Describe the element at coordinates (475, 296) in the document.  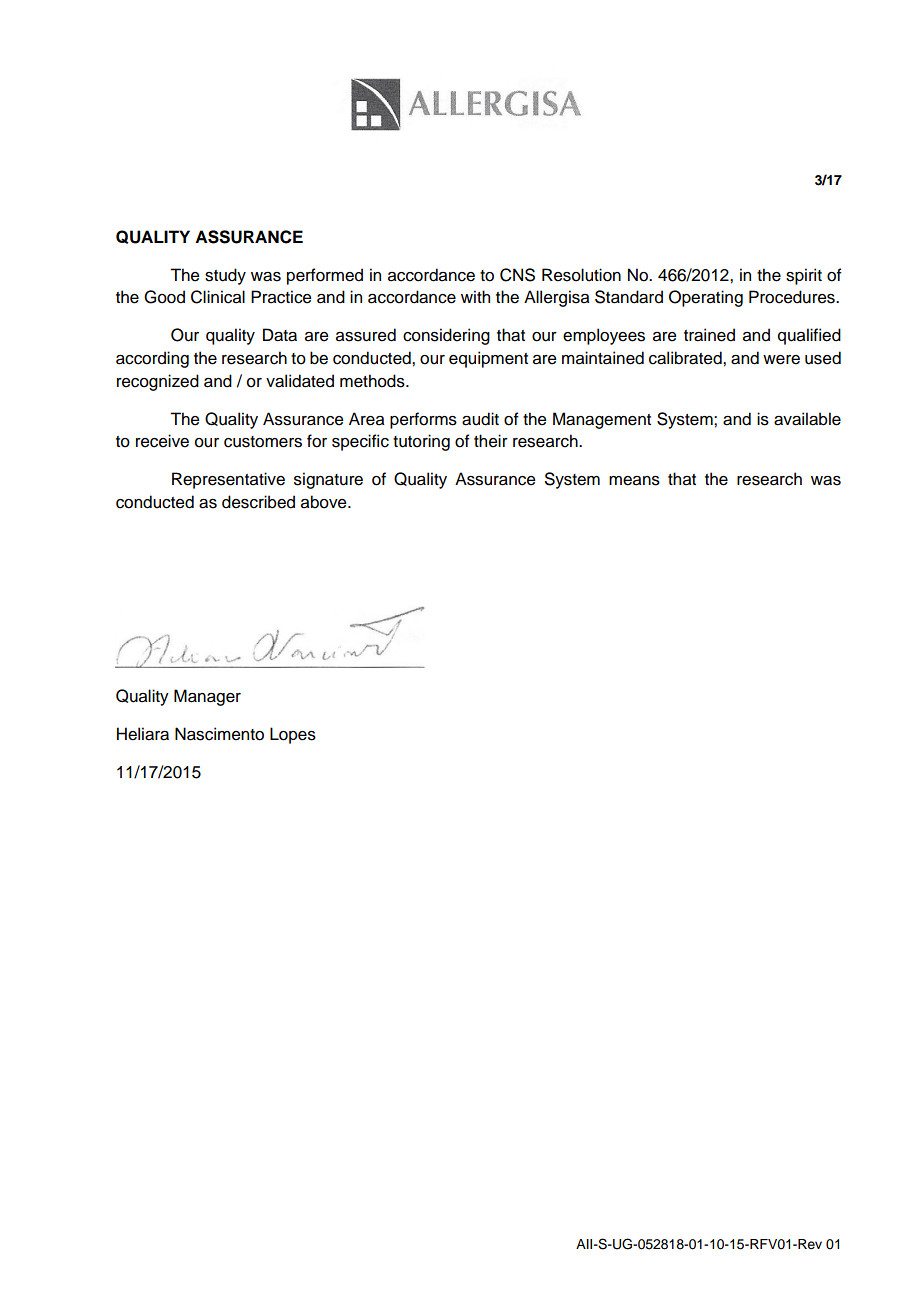
I see `with` at that location.
